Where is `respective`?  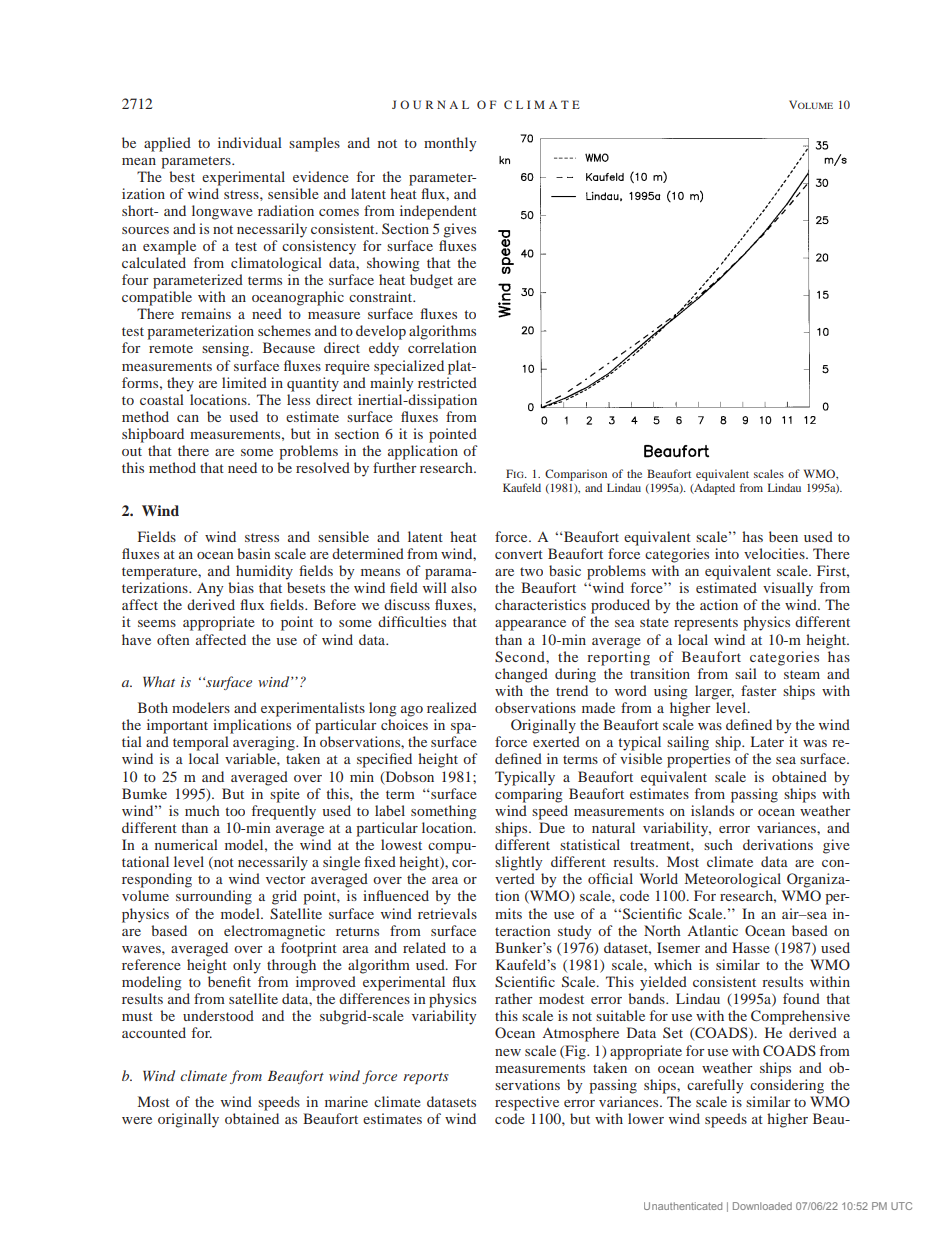
respective is located at coordinates (527, 1103).
